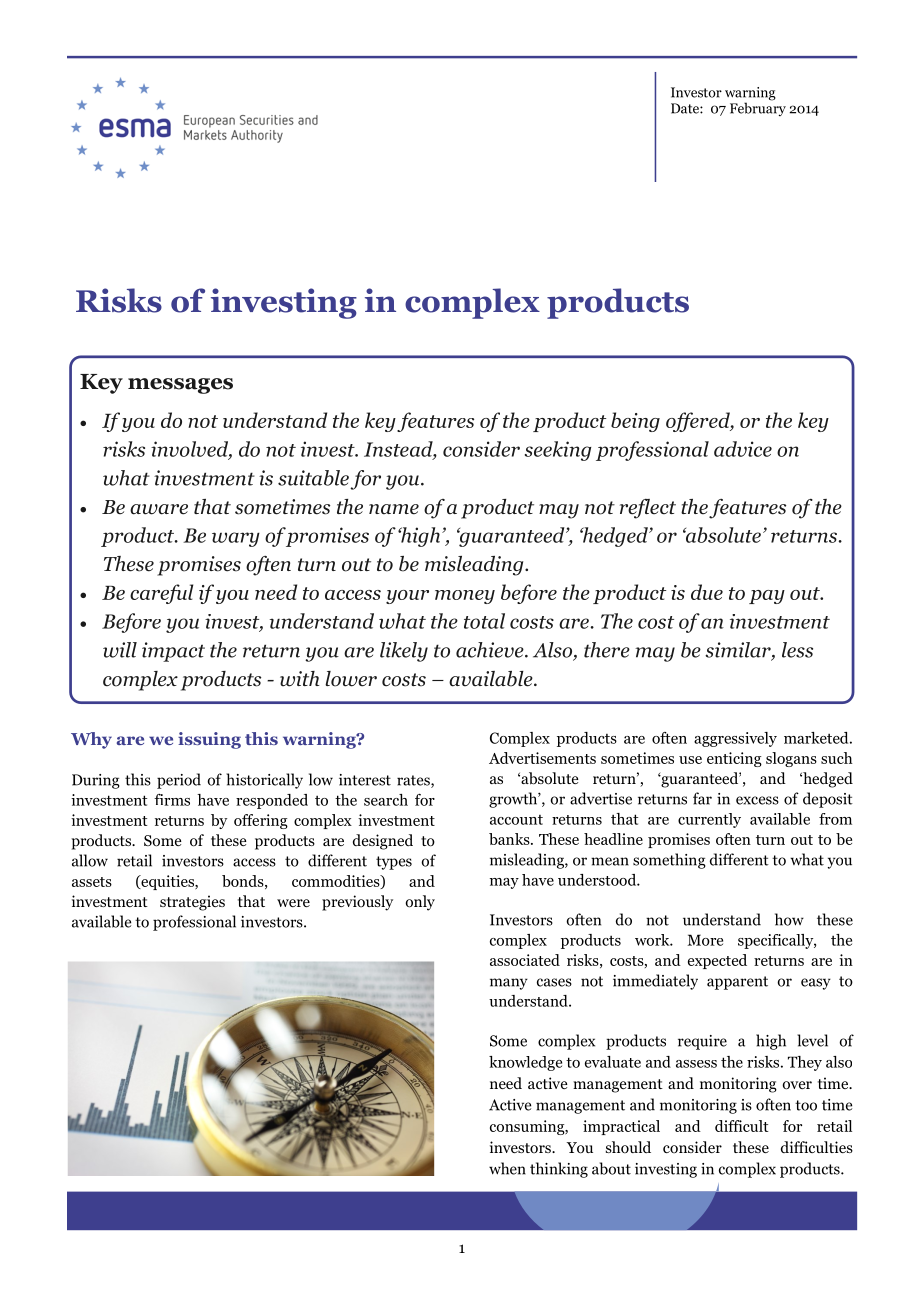 The height and width of the document is (1308, 924). I want to click on when, so click(507, 1168).
